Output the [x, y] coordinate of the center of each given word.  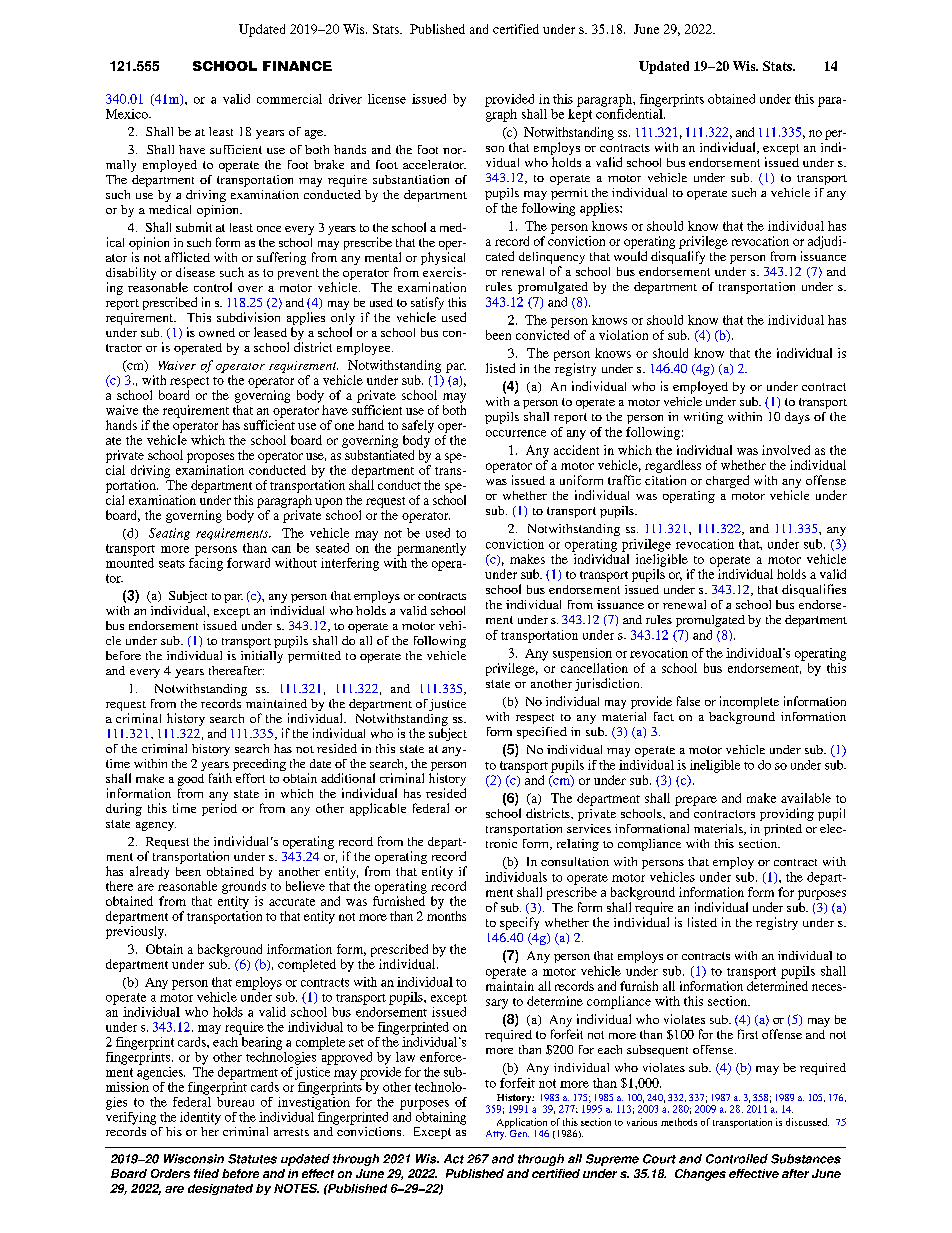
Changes [700, 1175]
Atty [496, 1133]
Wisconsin [194, 1159]
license [387, 99]
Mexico [128, 114]
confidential [630, 114]
